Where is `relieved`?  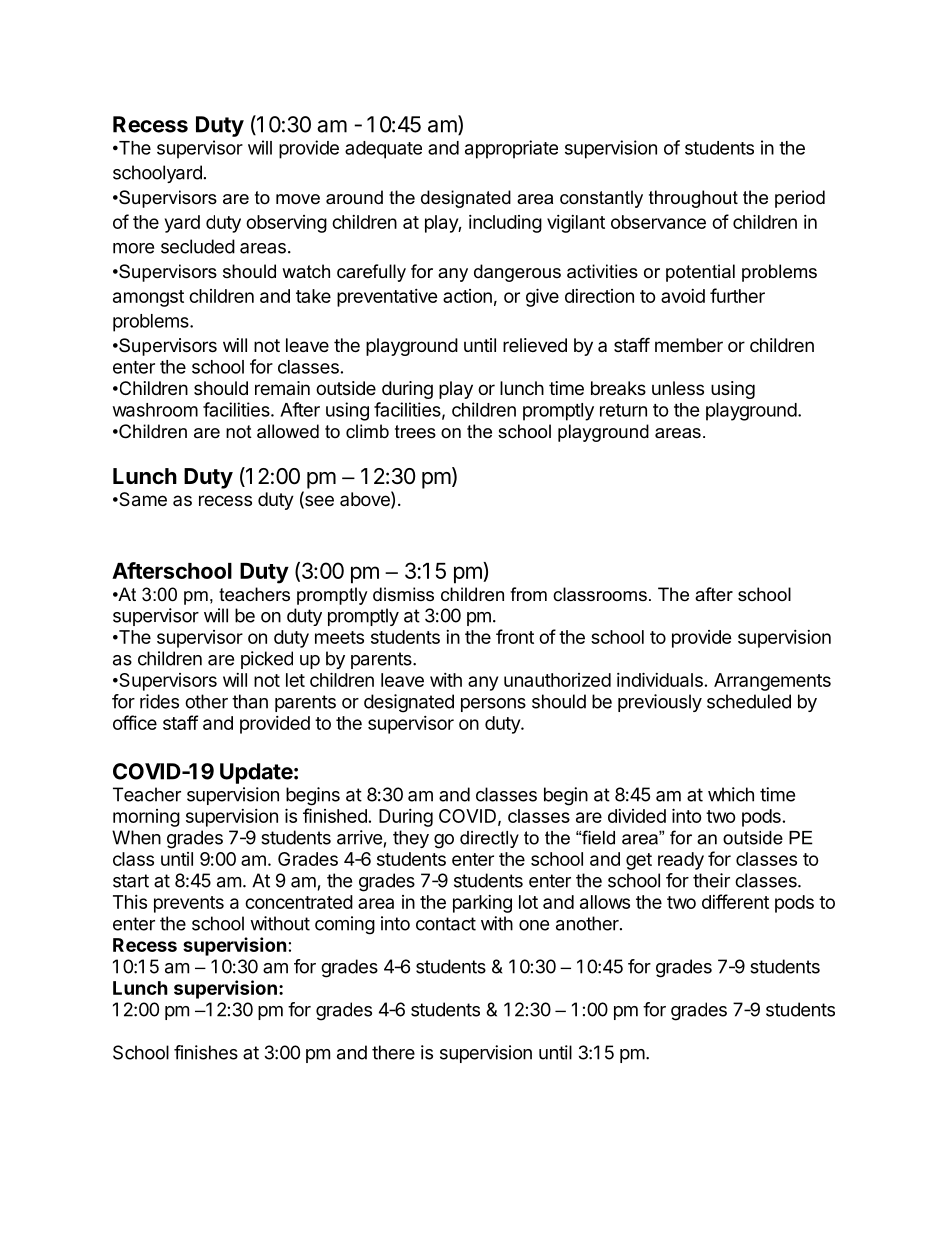
relieved is located at coordinates (535, 345).
